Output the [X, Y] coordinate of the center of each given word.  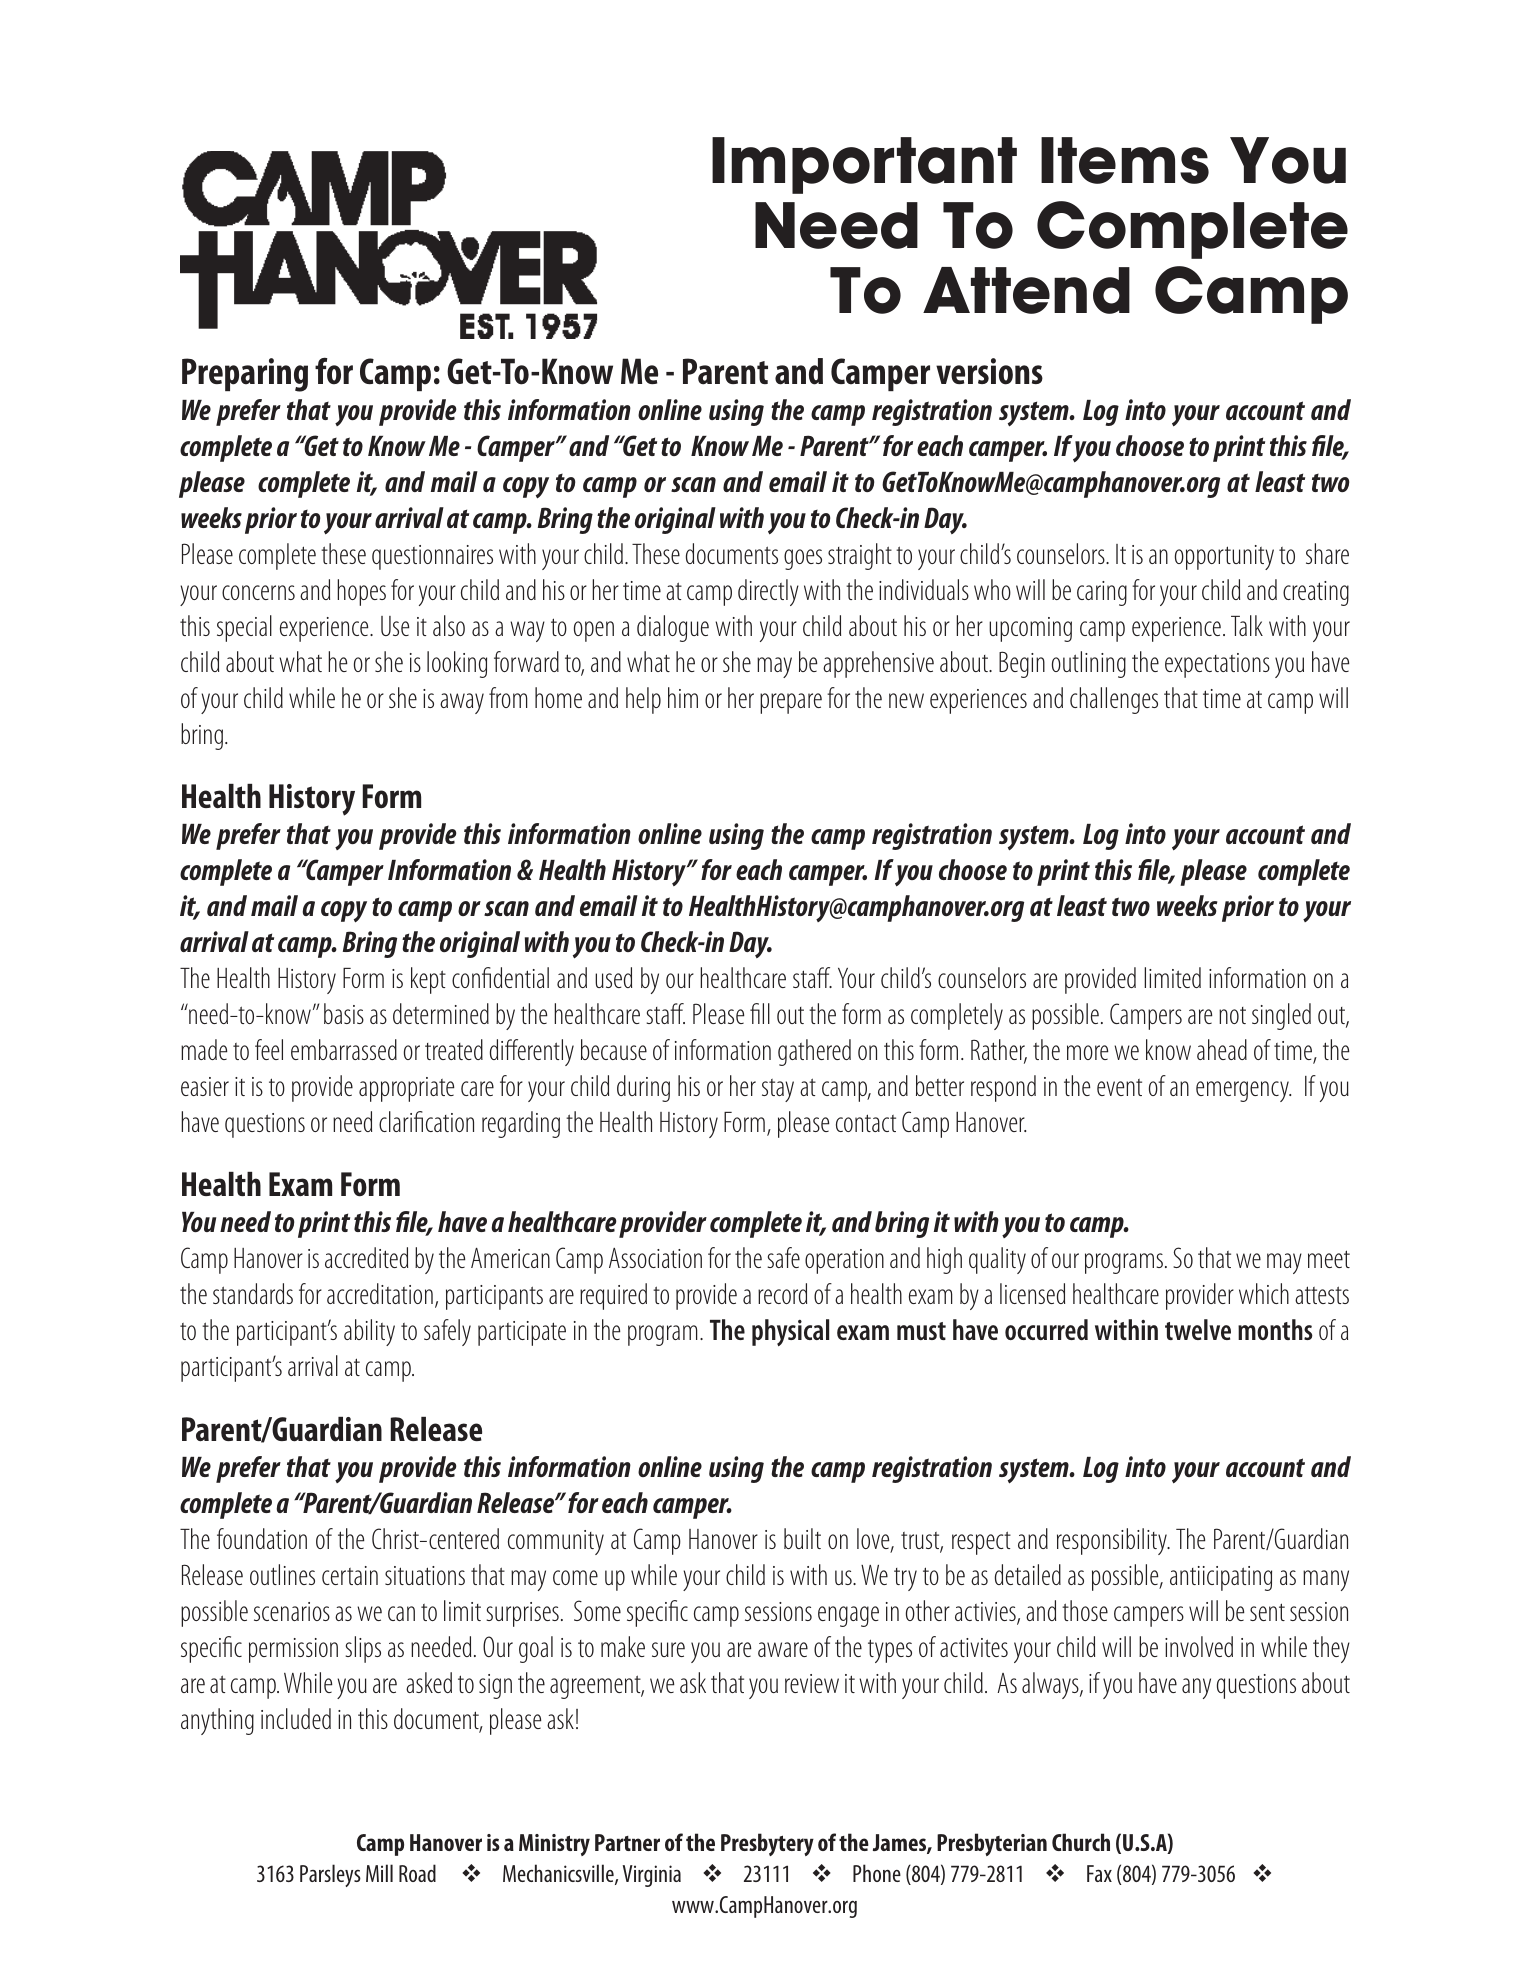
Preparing [245, 375]
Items [1125, 160]
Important [864, 165]
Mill [379, 1873]
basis [344, 1013]
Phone [877, 1873]
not [1232, 1015]
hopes [361, 592]
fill [760, 1013]
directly [768, 592]
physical [790, 1332]
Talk [1247, 625]
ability [369, 1332]
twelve [1198, 1329]
